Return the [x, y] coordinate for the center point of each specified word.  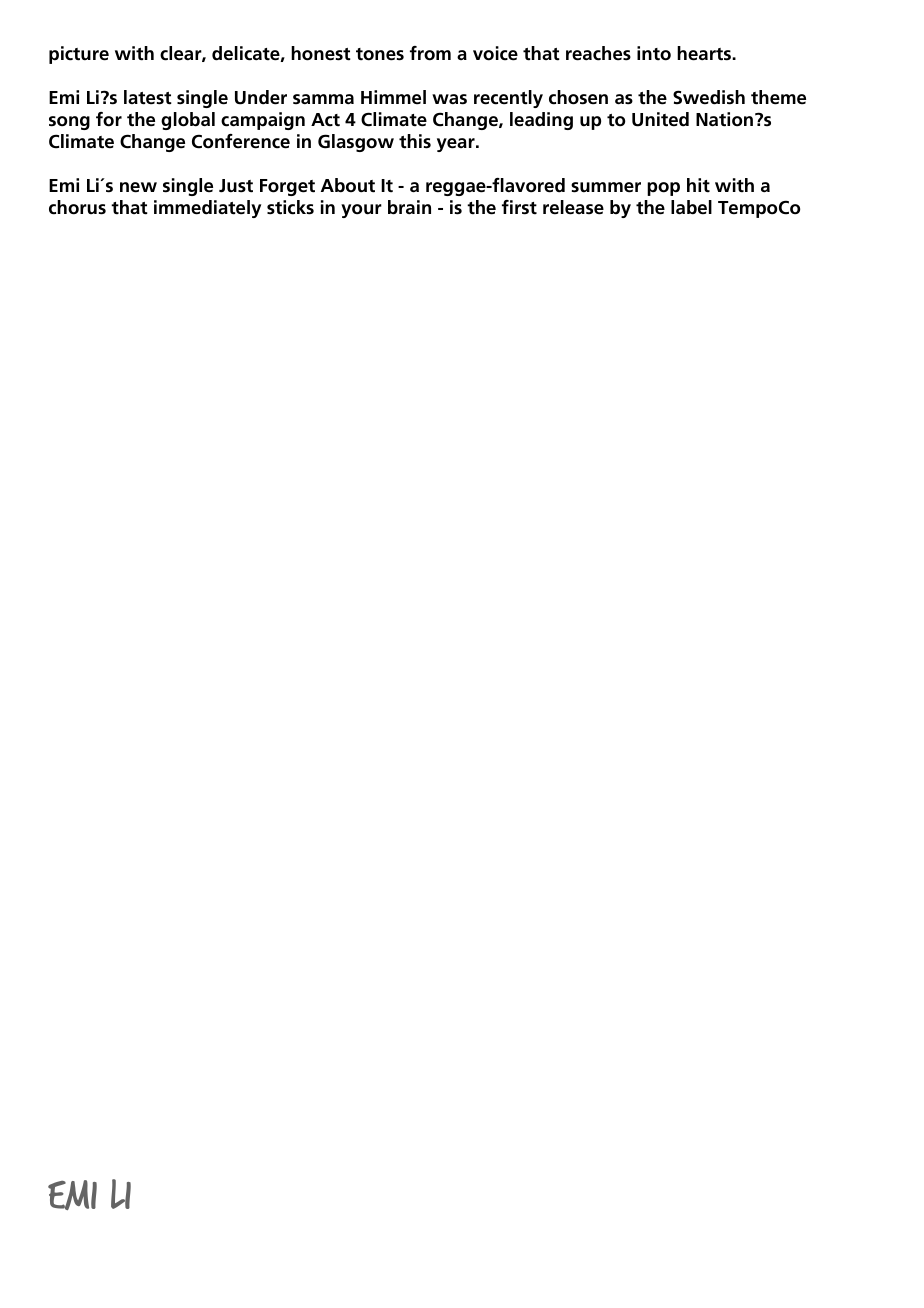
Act [325, 120]
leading [541, 121]
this [415, 141]
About [348, 185]
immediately [207, 209]
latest [148, 97]
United [660, 119]
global [188, 121]
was [449, 99]
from [430, 53]
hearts [705, 53]
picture [79, 55]
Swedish [709, 97]
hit [698, 185]
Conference [241, 141]
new [138, 187]
